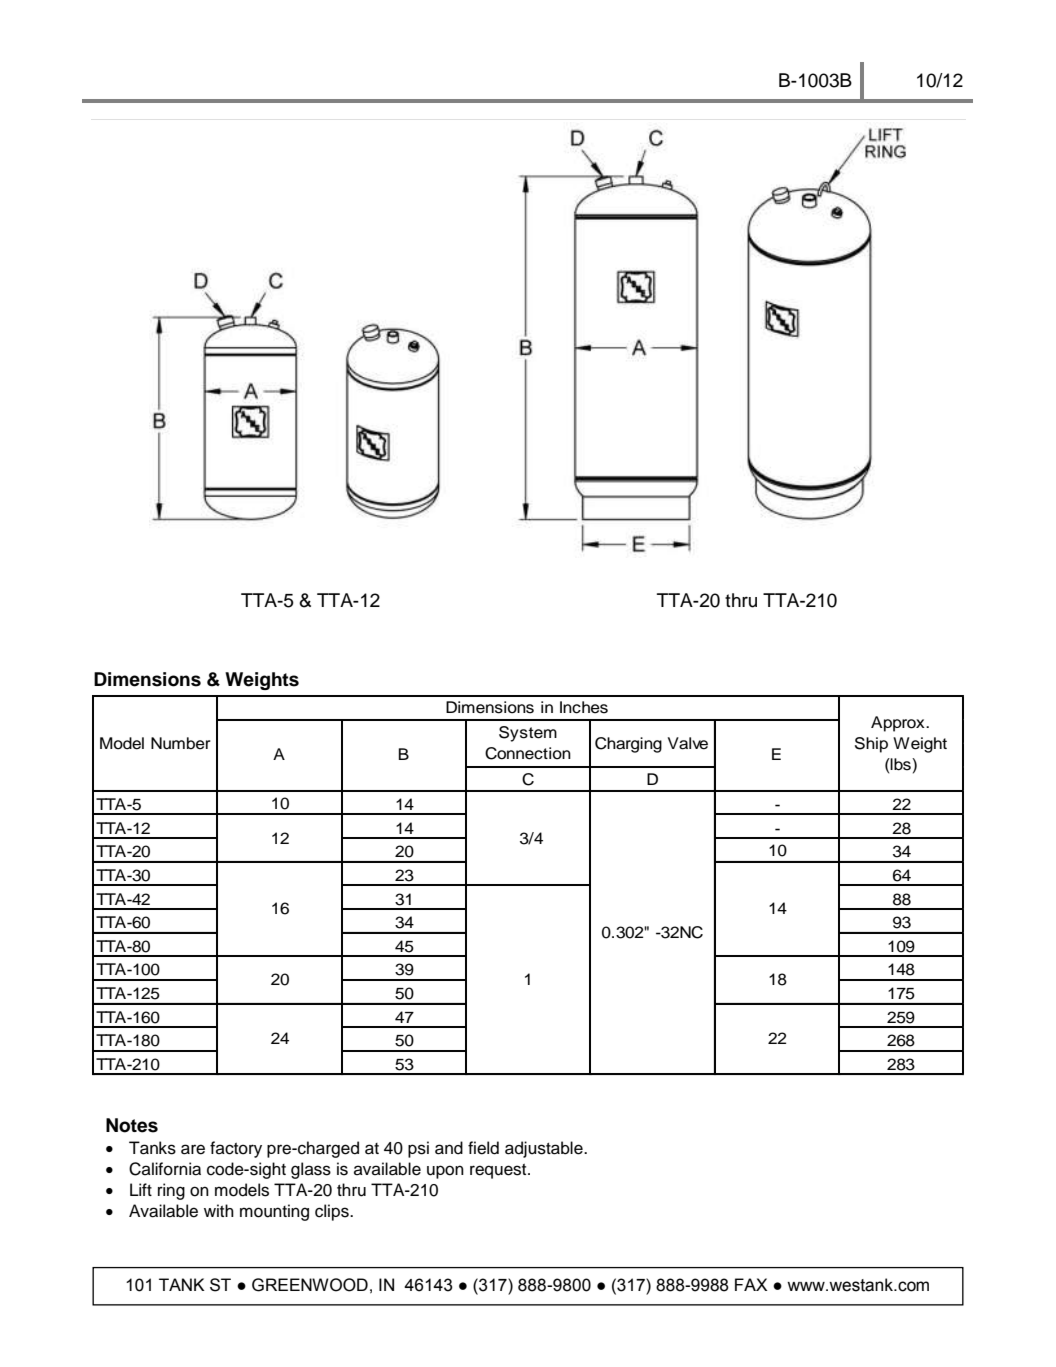  I want to click on adjustable, so click(545, 1149).
